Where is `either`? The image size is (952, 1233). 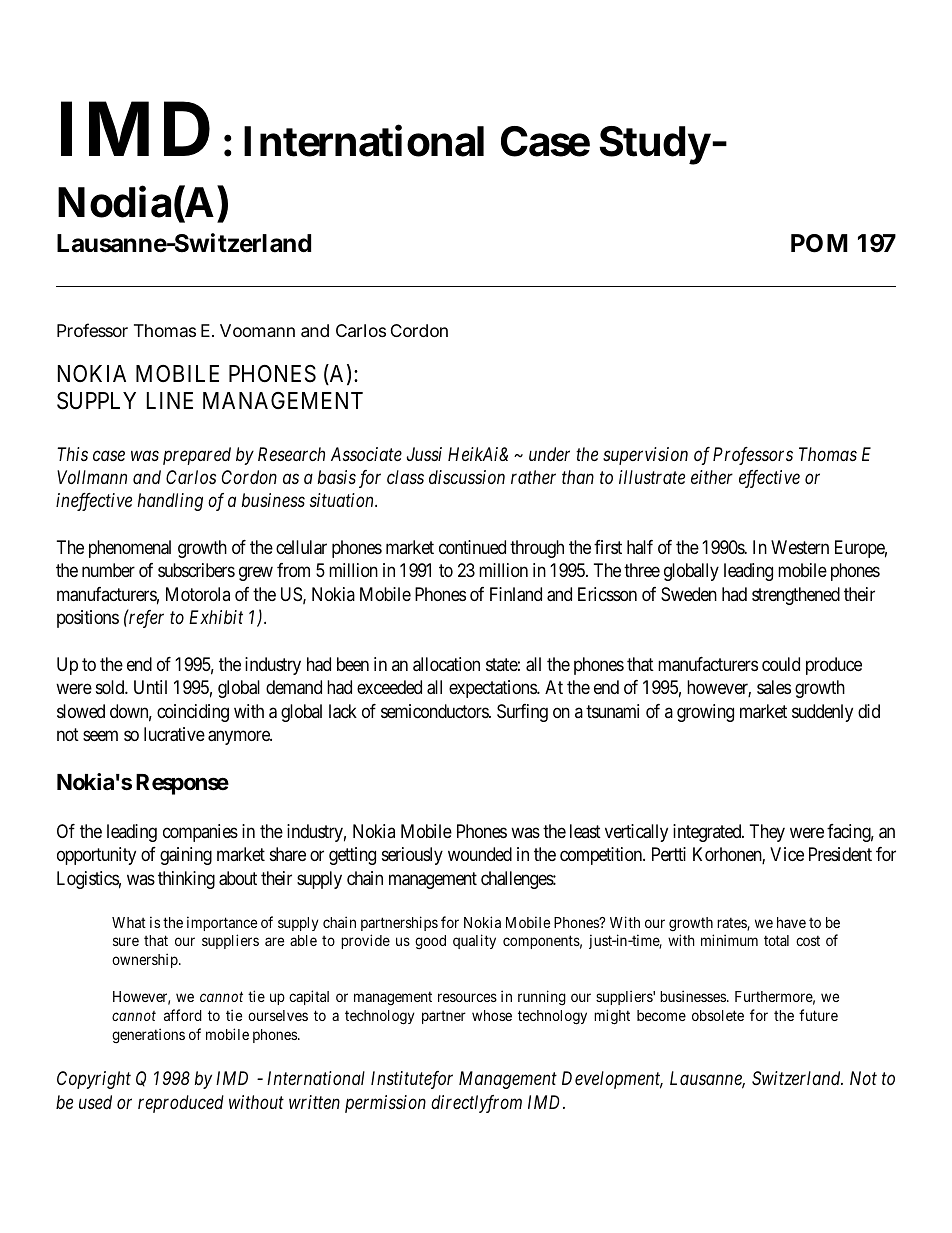 either is located at coordinates (712, 477).
